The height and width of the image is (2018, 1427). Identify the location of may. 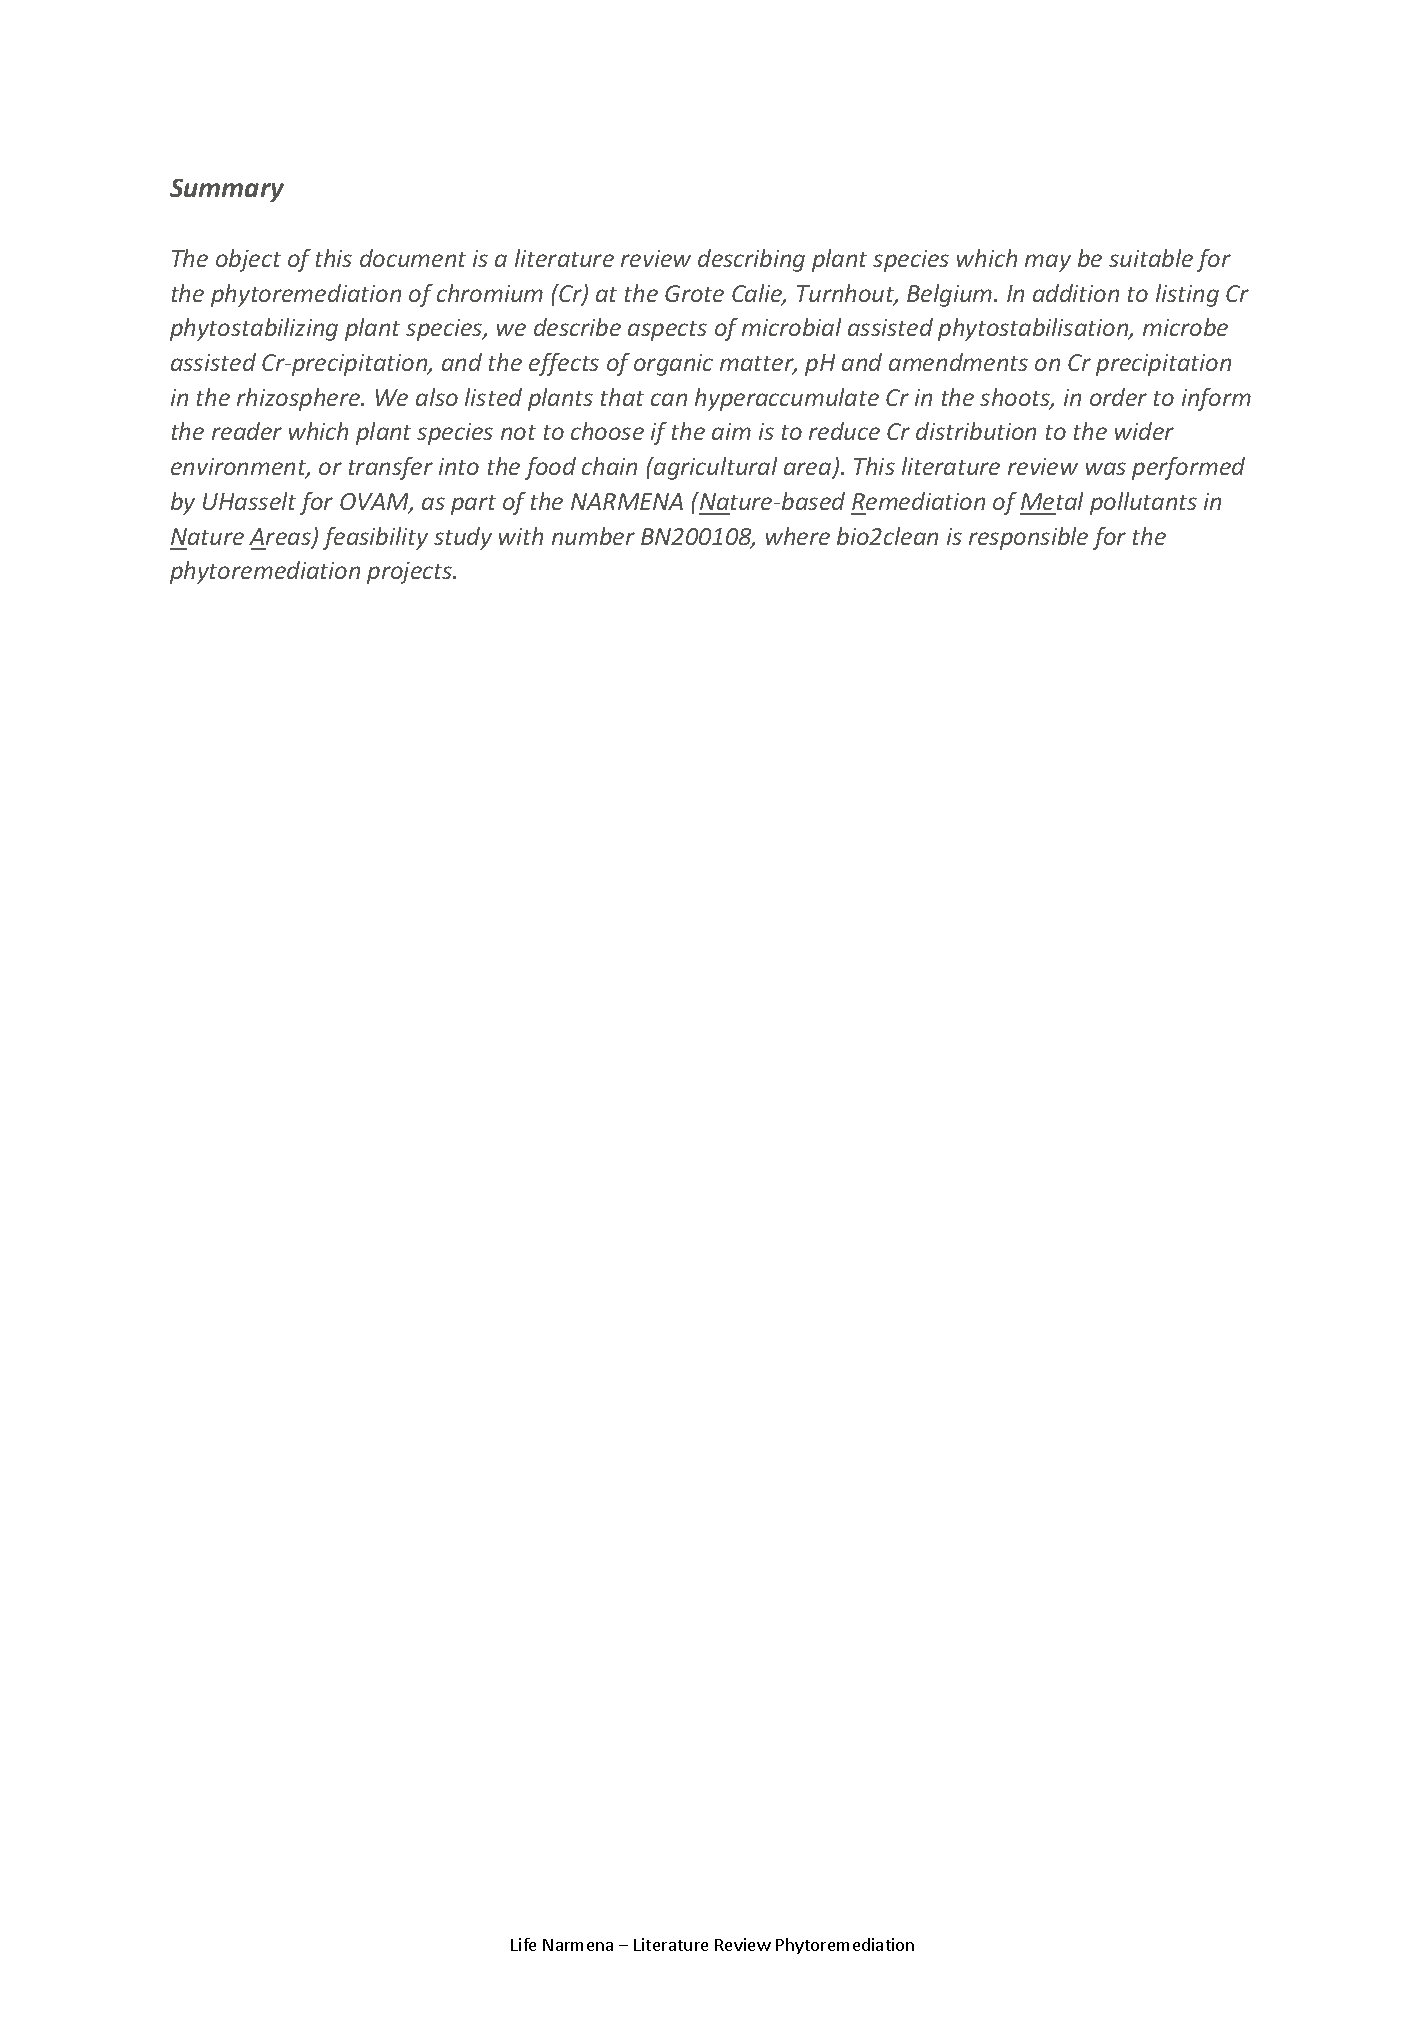
(1048, 263).
